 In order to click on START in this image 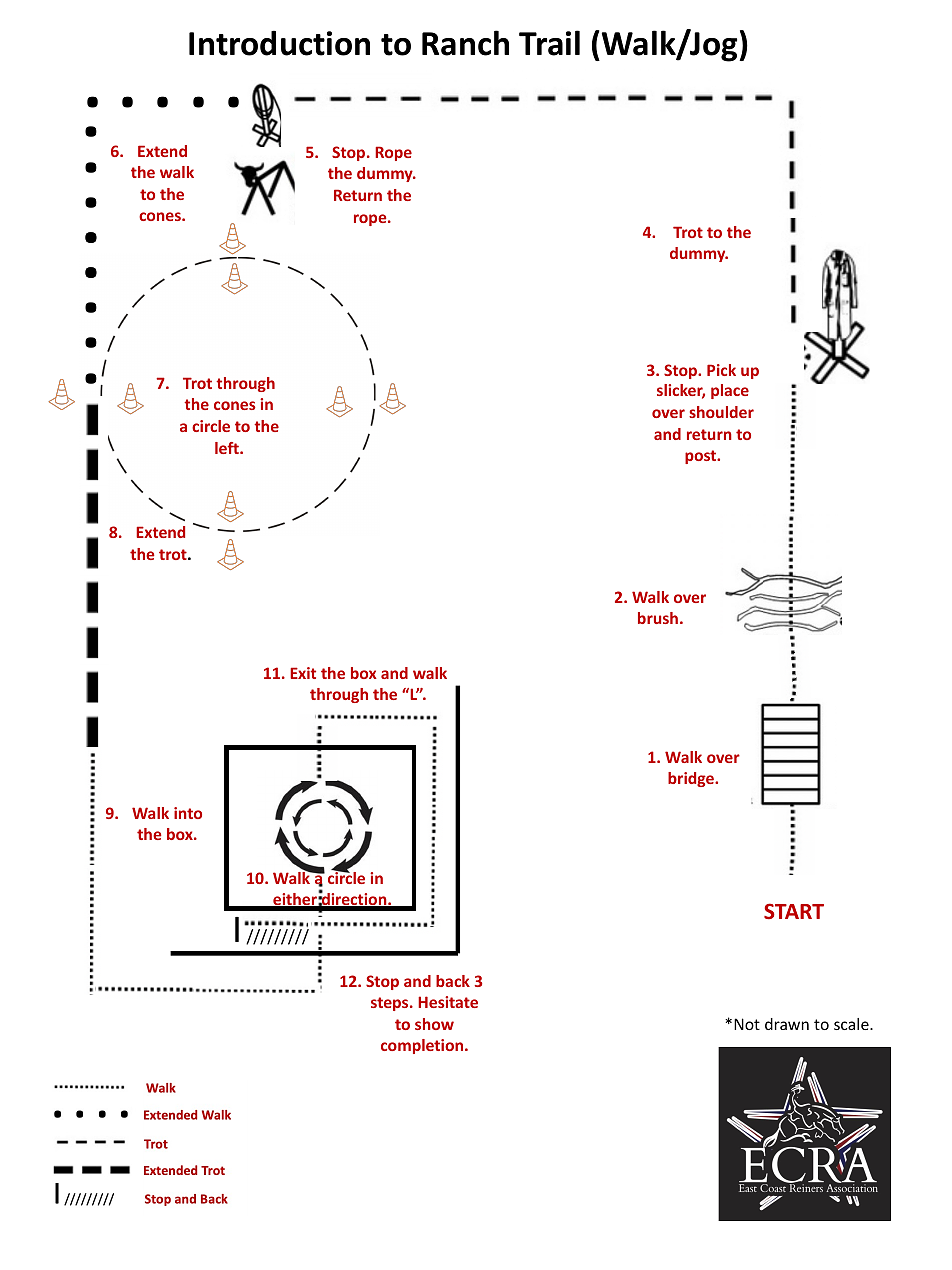, I will do `click(794, 911)`.
